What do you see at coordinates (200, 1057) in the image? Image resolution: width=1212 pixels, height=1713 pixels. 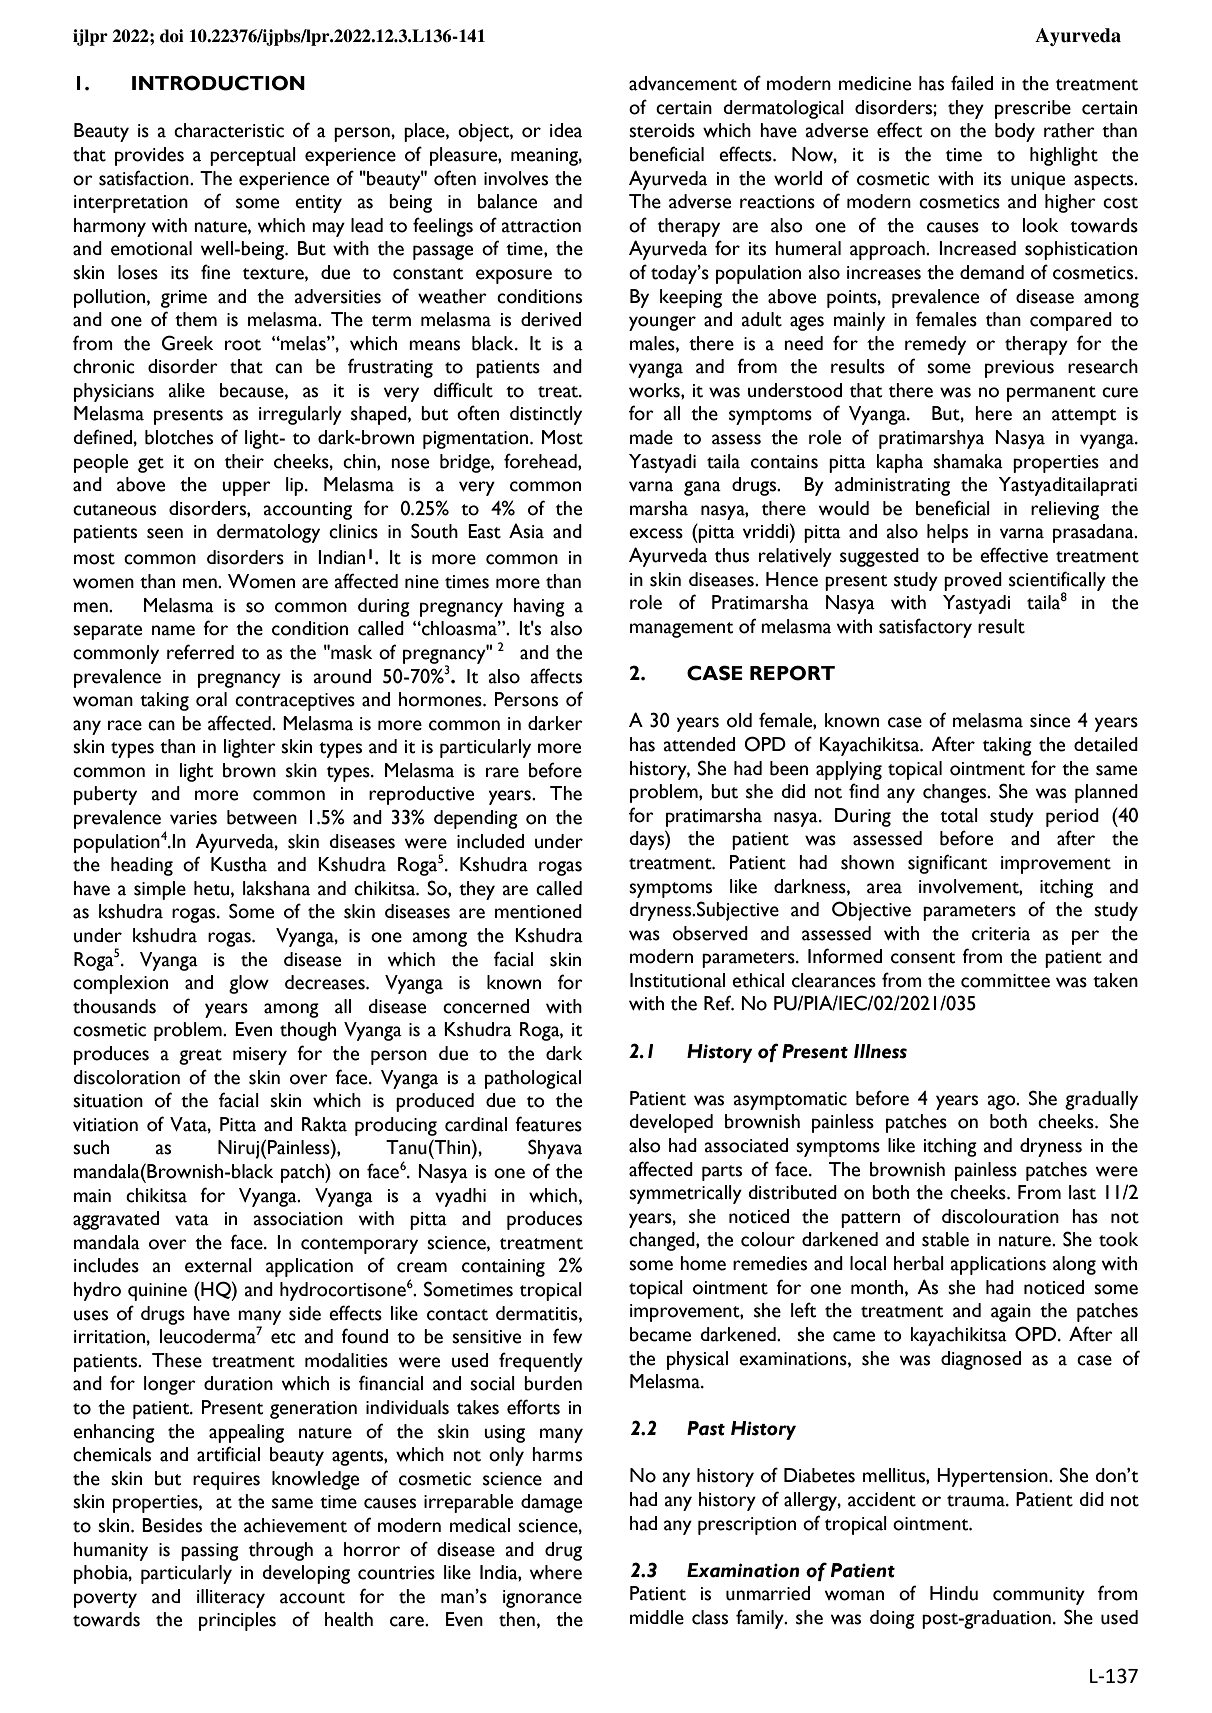 I see `great` at bounding box center [200, 1057].
